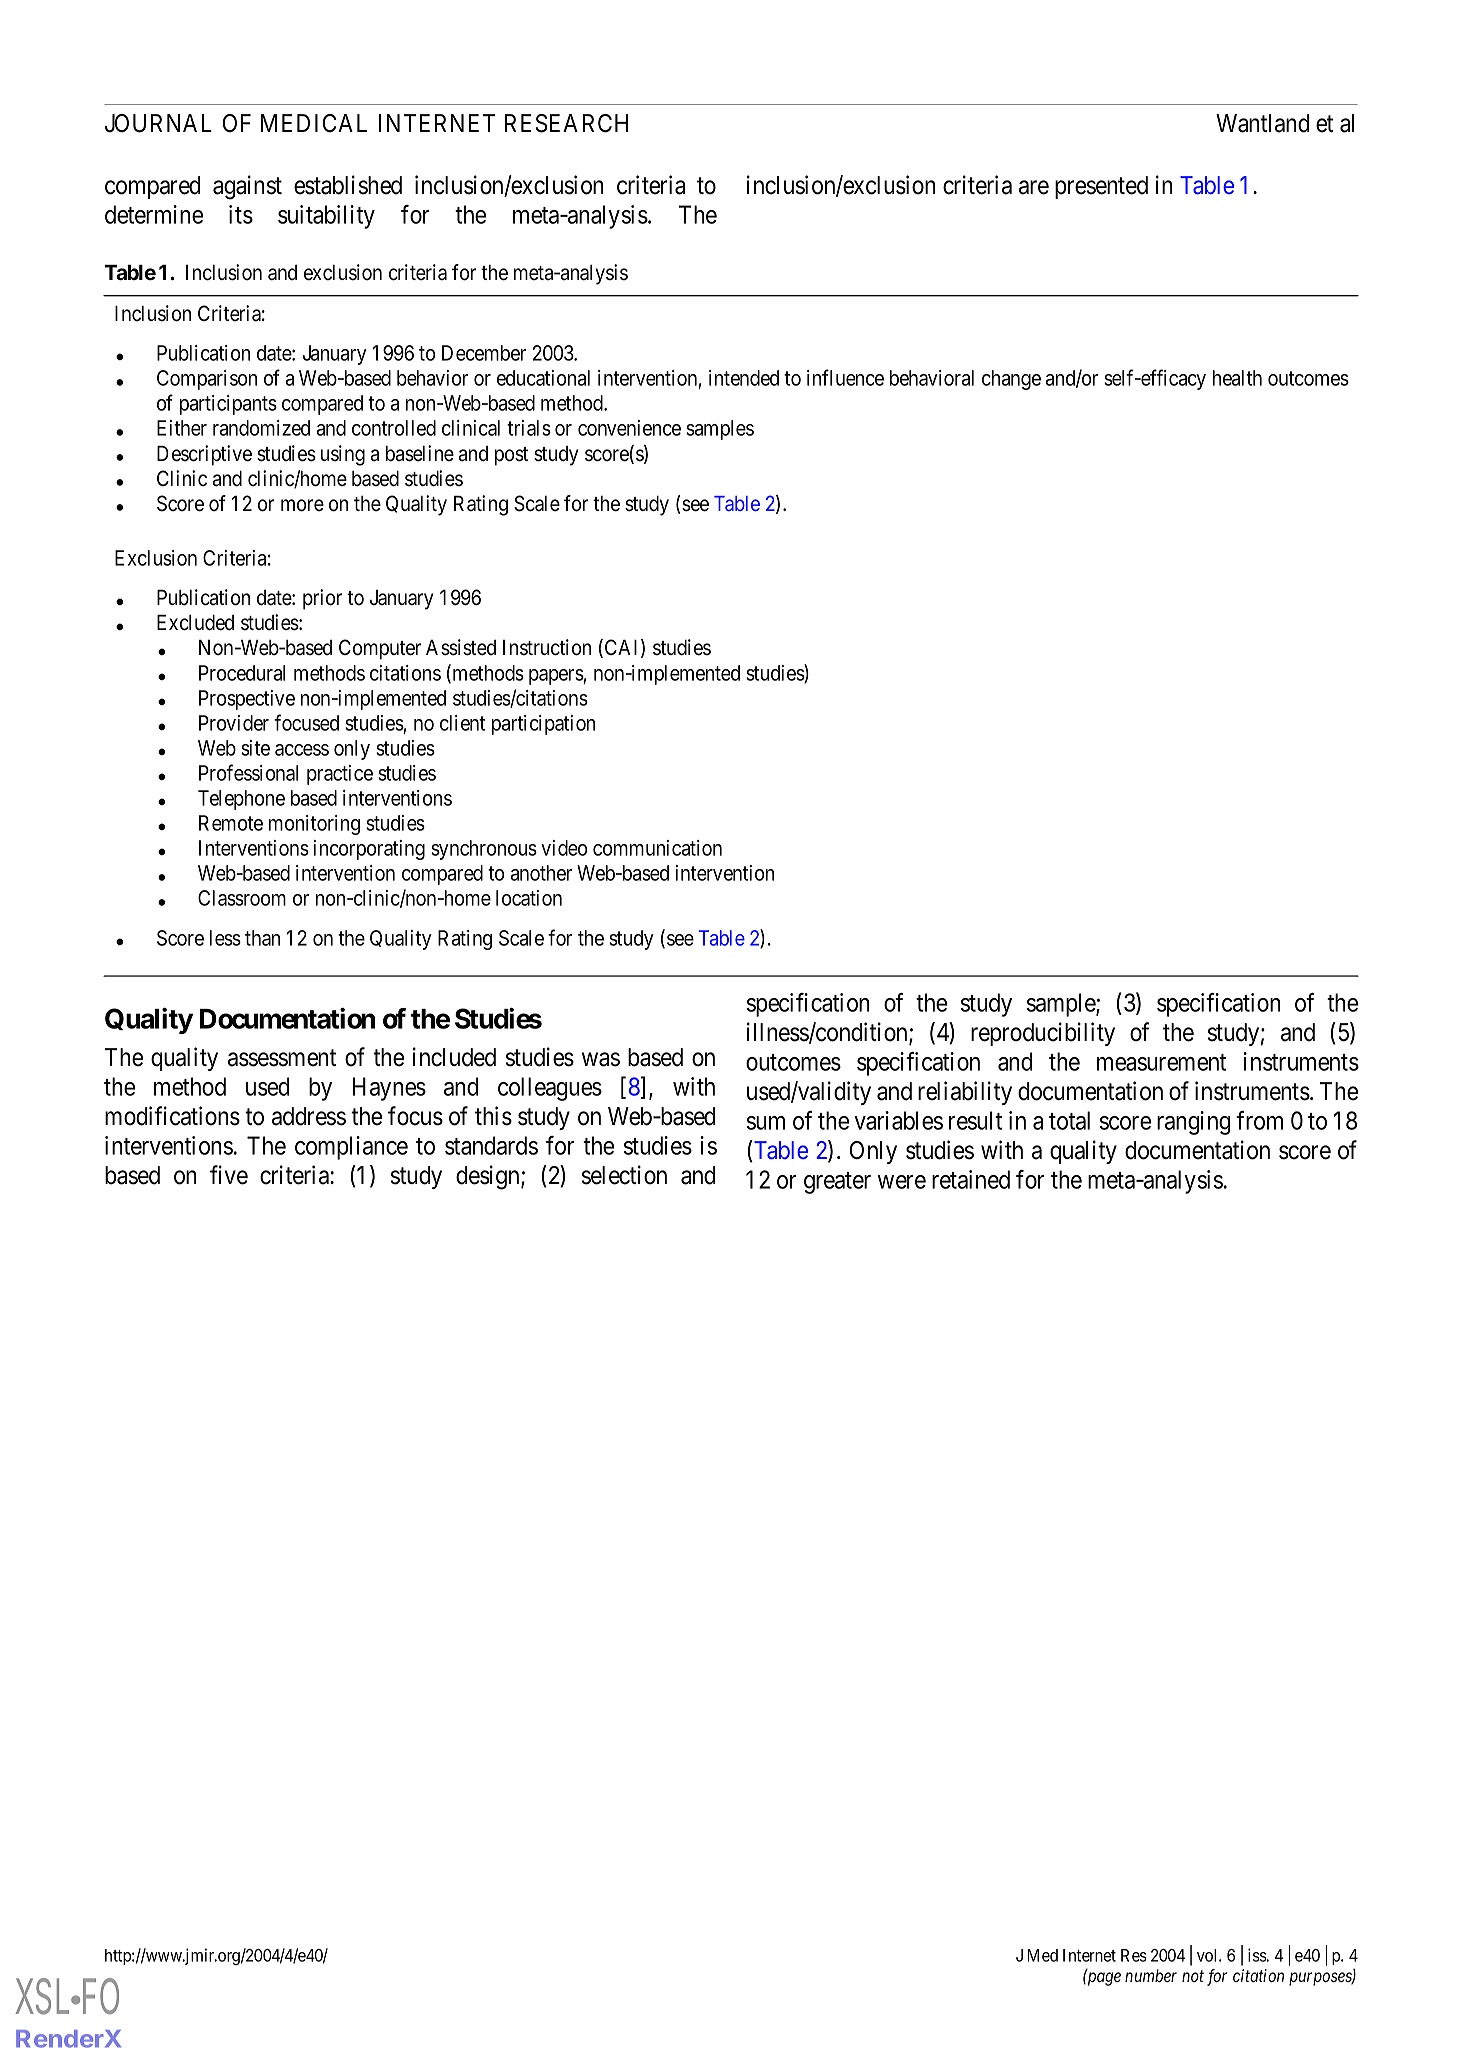  I want to click on measurement, so click(1161, 1062).
